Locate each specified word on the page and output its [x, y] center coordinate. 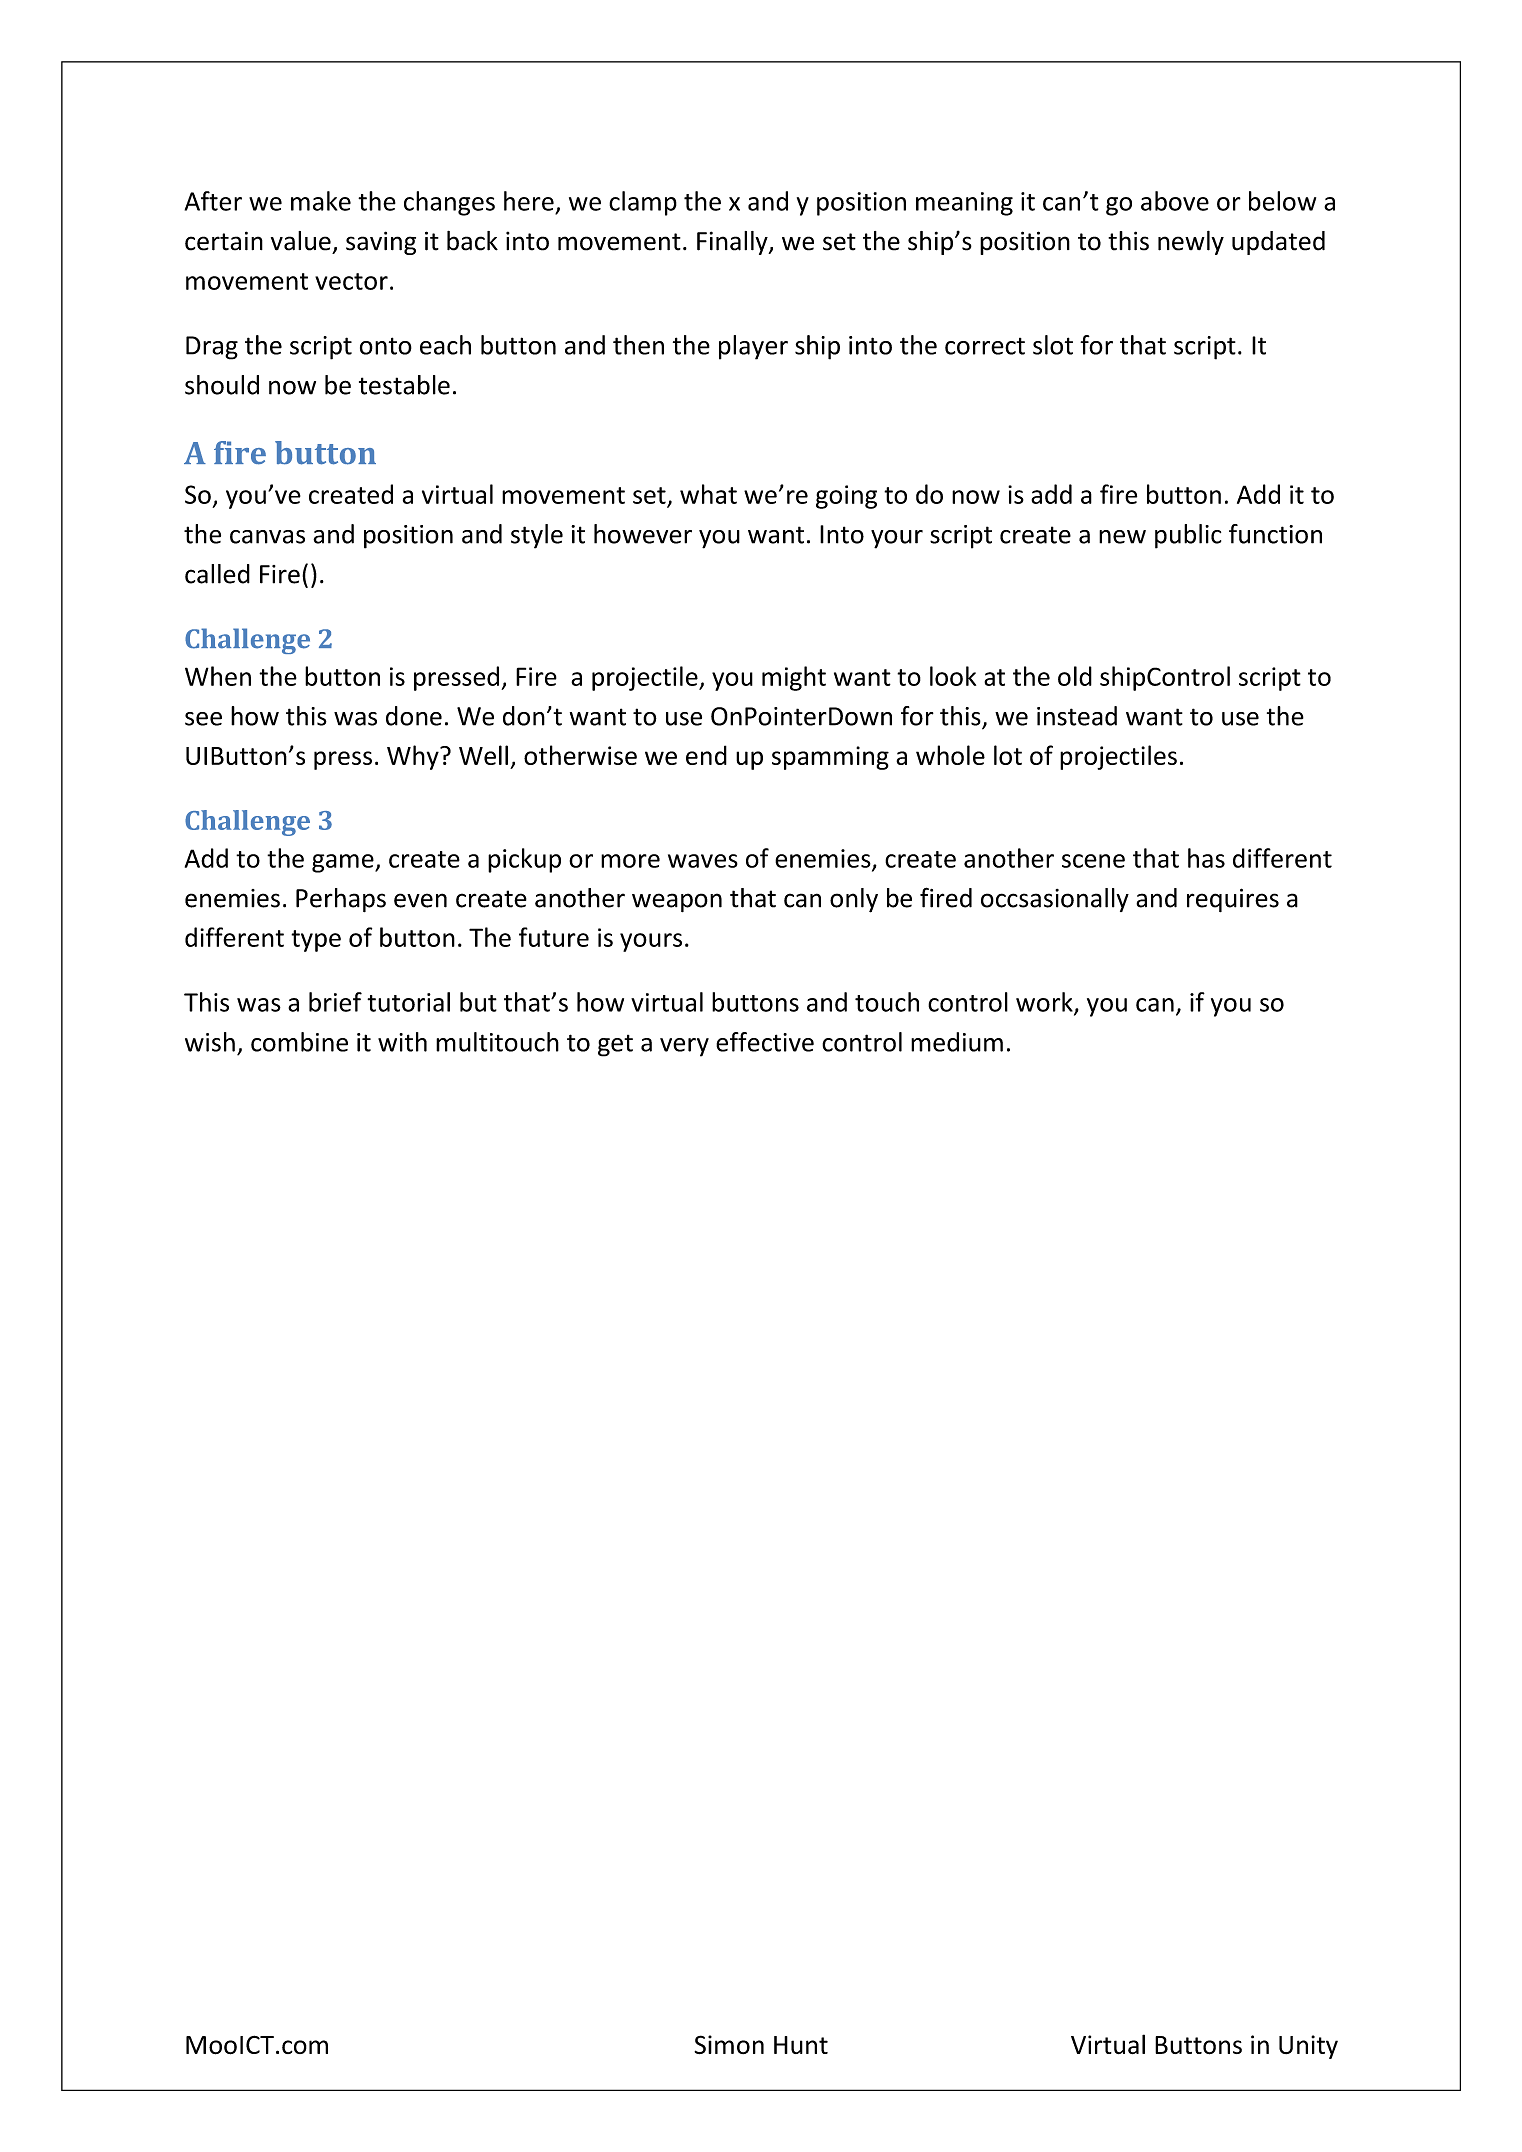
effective [765, 1042]
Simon [729, 2044]
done [414, 716]
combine [299, 1042]
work [1045, 1003]
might [794, 678]
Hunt [801, 2045]
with [402, 1042]
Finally [733, 243]
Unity [1308, 2047]
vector [351, 281]
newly [1191, 243]
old [1075, 676]
